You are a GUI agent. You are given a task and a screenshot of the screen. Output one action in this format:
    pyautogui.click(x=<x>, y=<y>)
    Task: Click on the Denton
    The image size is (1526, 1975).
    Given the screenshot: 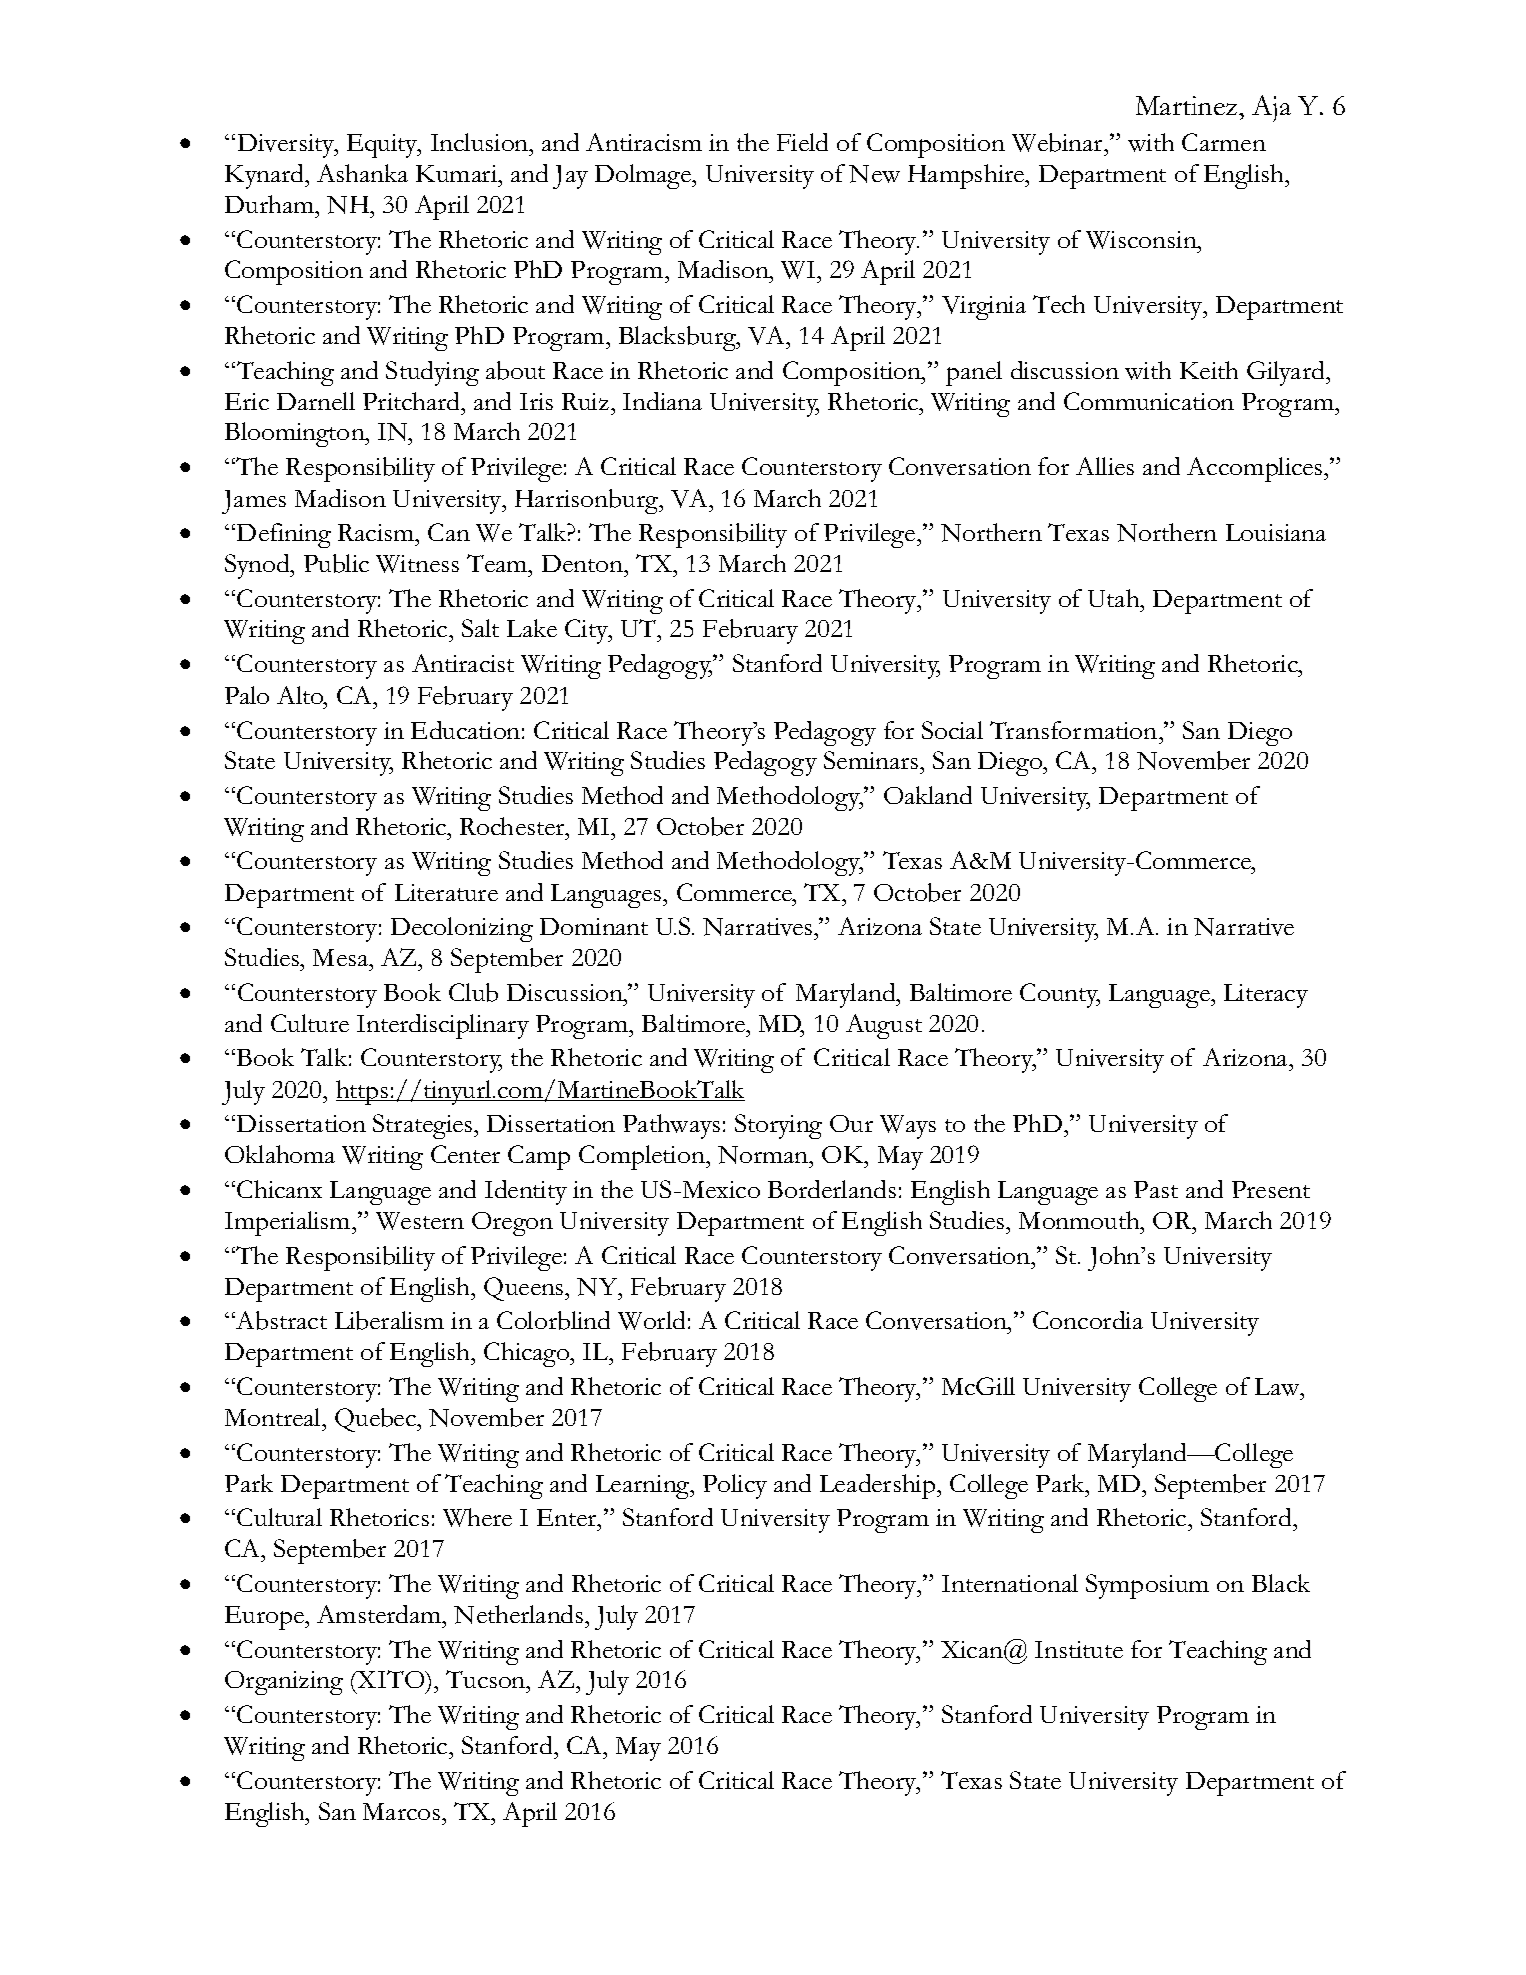 What is the action you would take?
    pyautogui.click(x=584, y=563)
